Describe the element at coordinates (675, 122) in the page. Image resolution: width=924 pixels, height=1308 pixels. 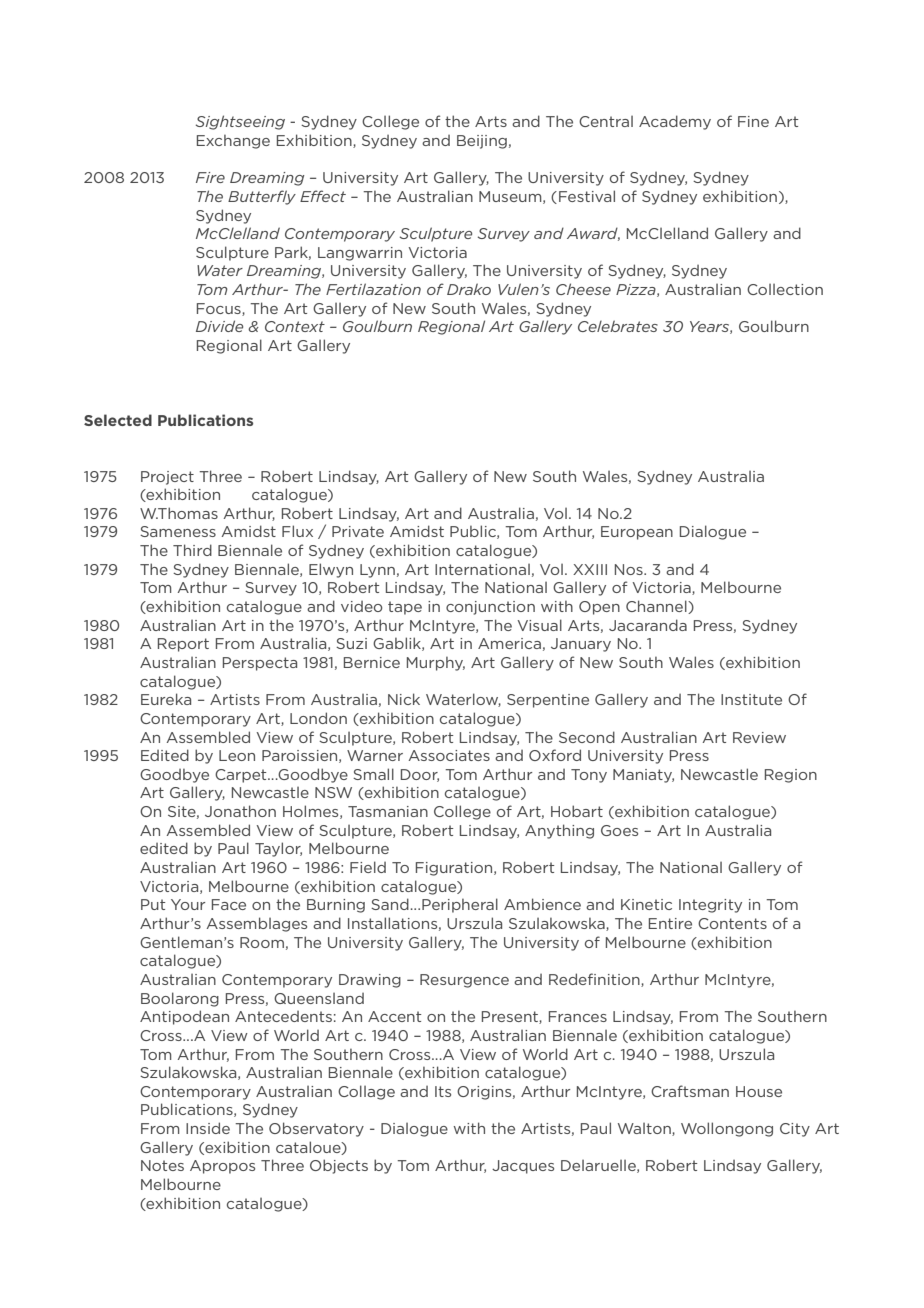
I see `Academy` at that location.
